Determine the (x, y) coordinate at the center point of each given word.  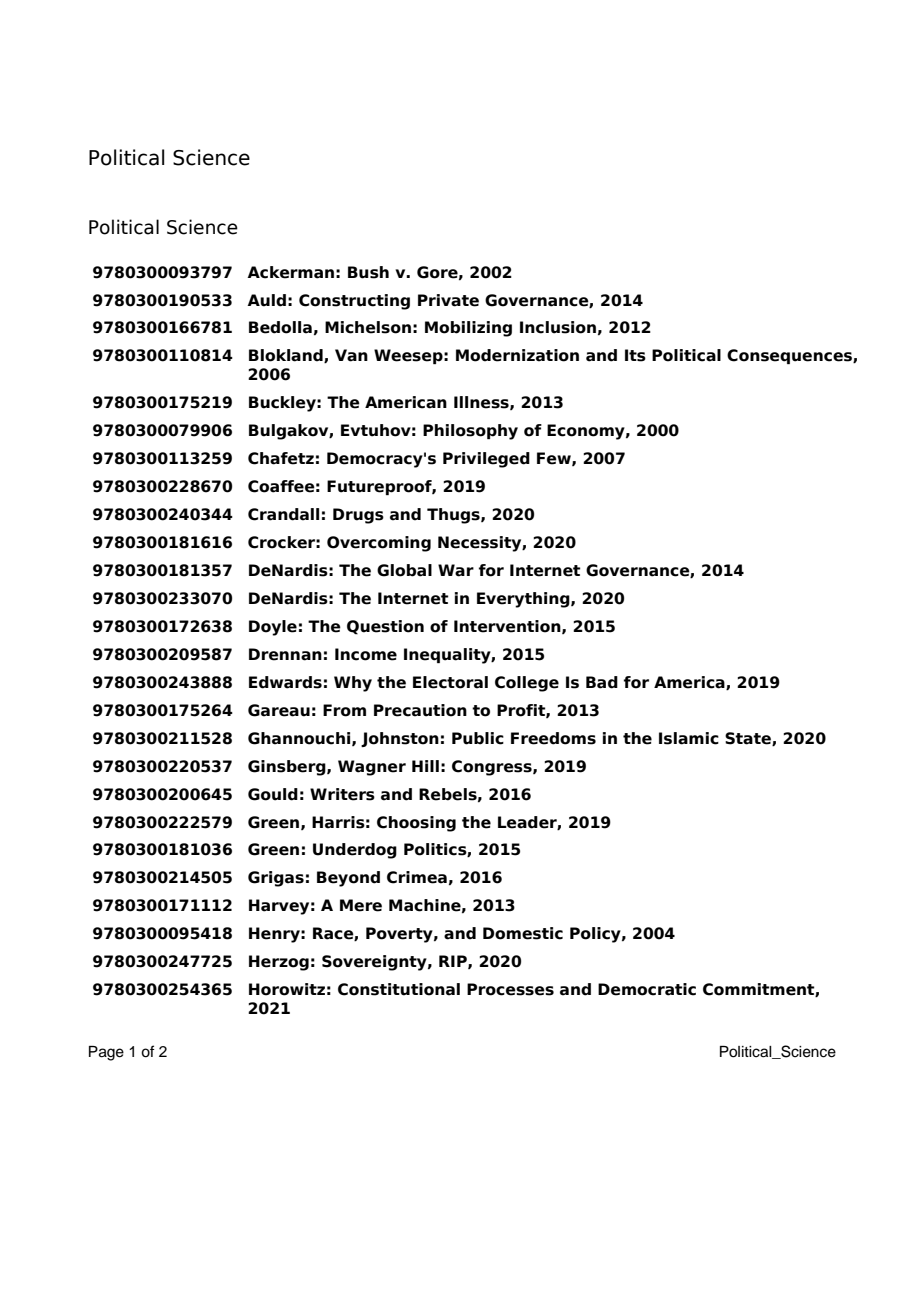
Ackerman (290, 272)
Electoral (450, 682)
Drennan (285, 654)
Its (635, 355)
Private (448, 300)
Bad (602, 682)
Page (106, 1053)
